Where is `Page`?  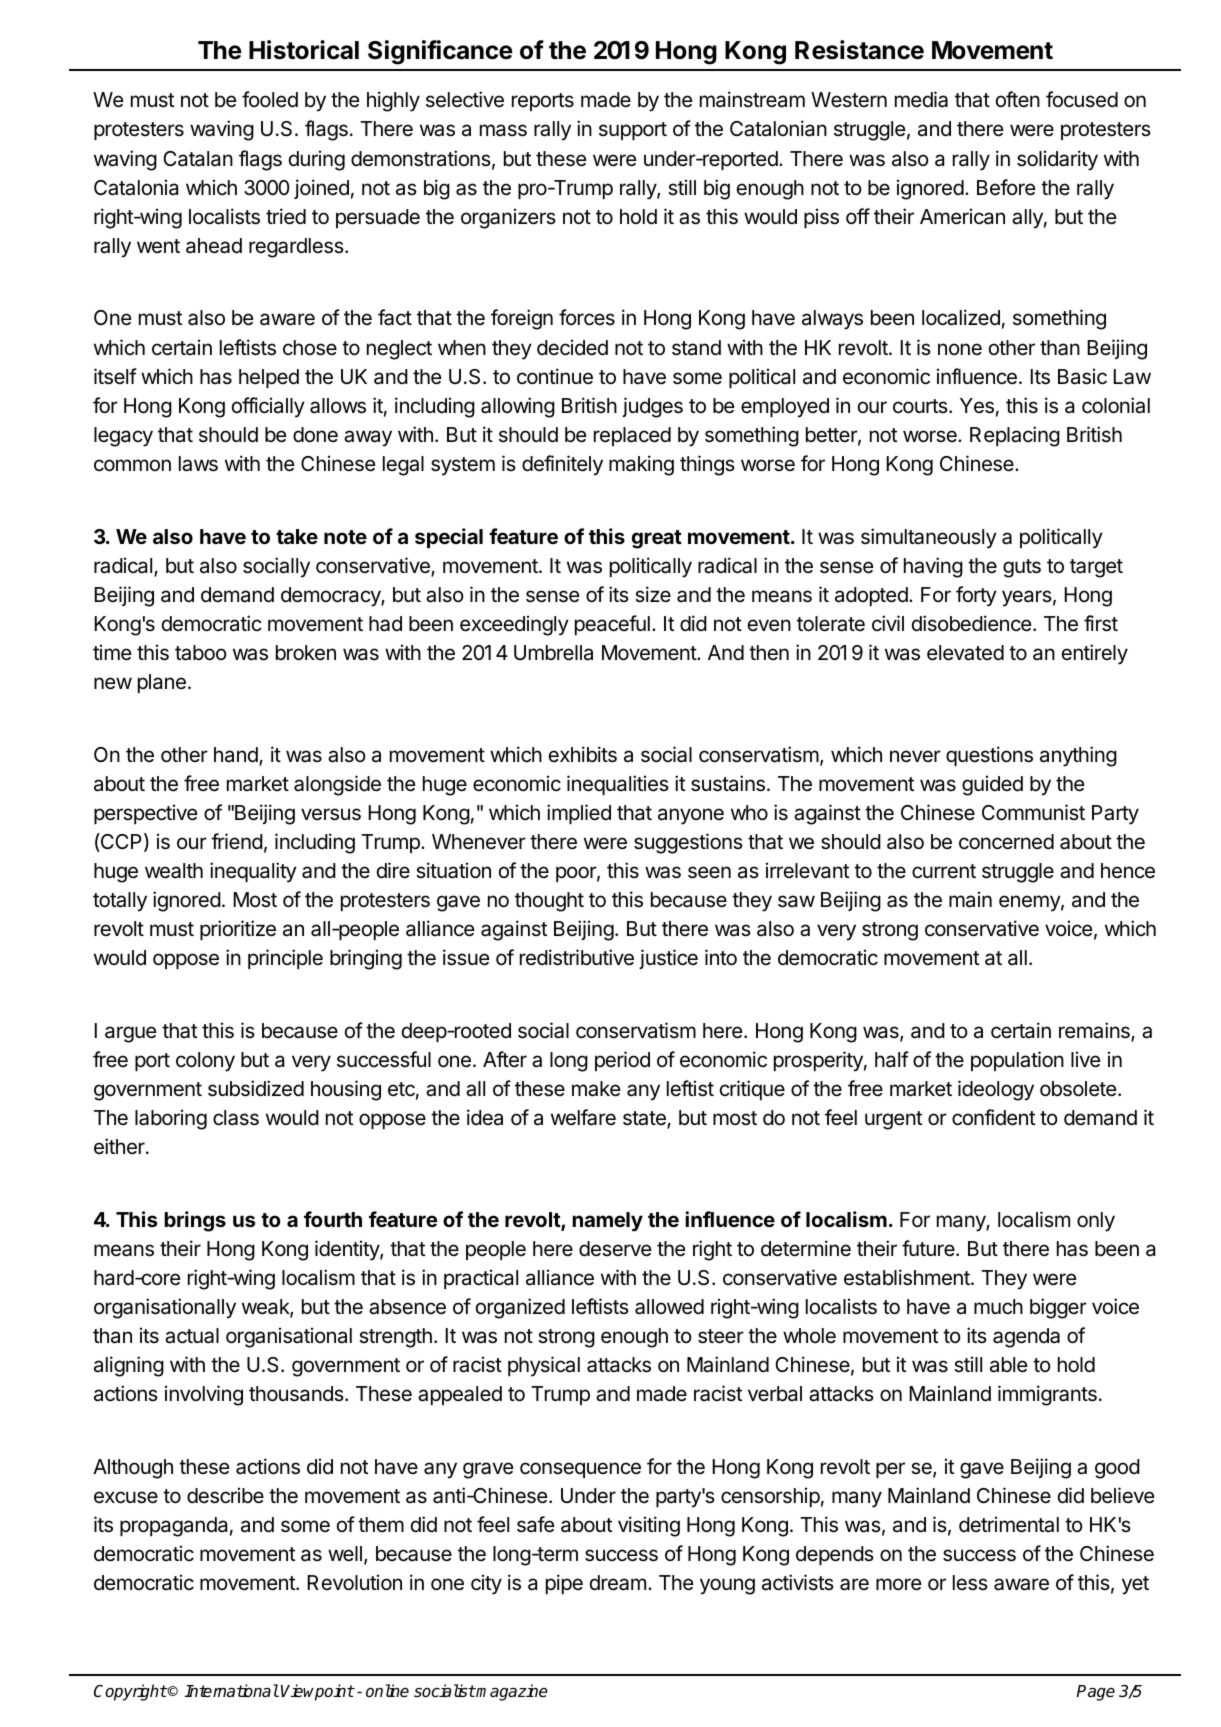
Page is located at coordinates (1095, 1693).
